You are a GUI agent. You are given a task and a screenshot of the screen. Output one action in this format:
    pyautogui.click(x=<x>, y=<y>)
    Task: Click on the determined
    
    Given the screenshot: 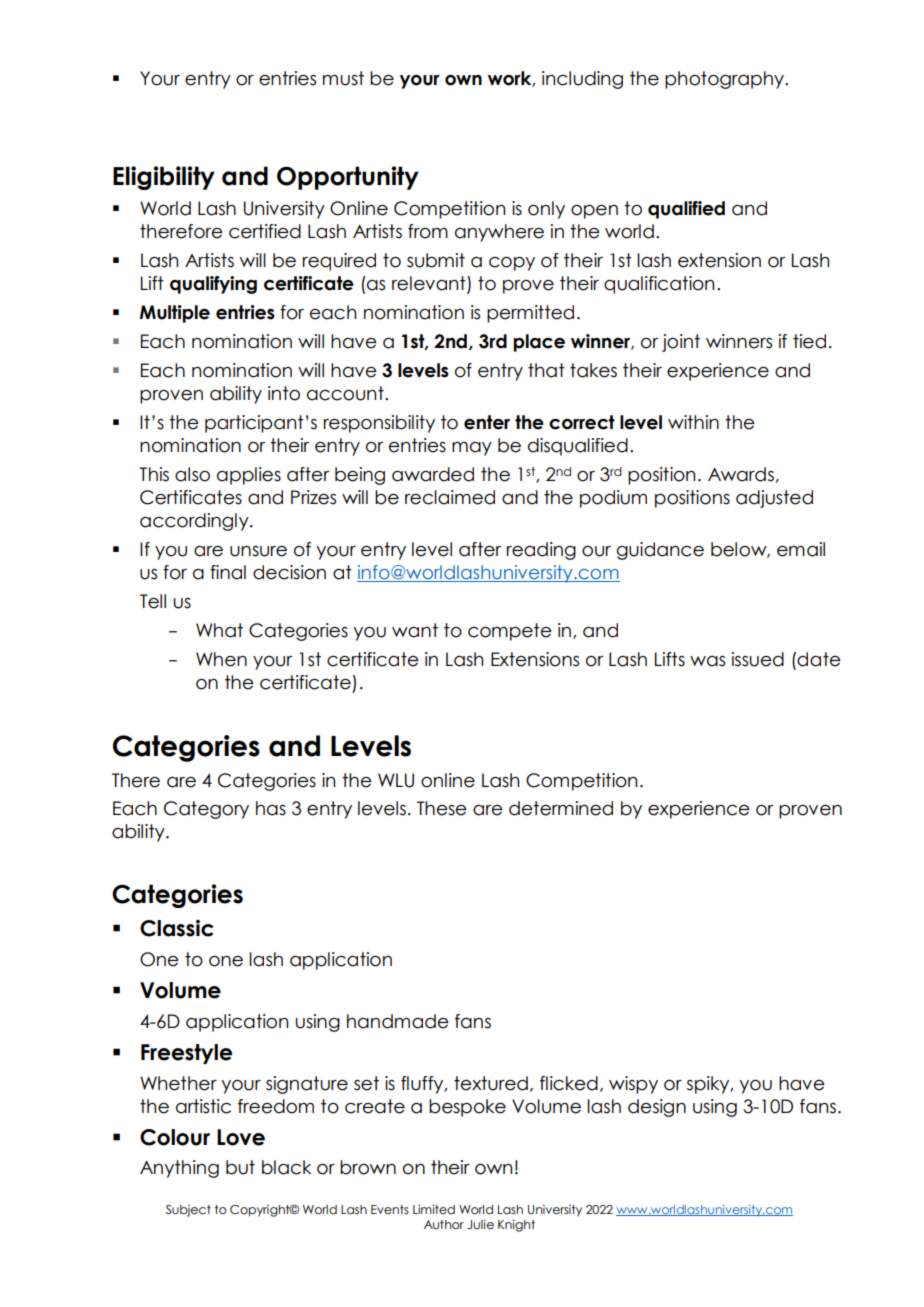 What is the action you would take?
    pyautogui.click(x=561, y=808)
